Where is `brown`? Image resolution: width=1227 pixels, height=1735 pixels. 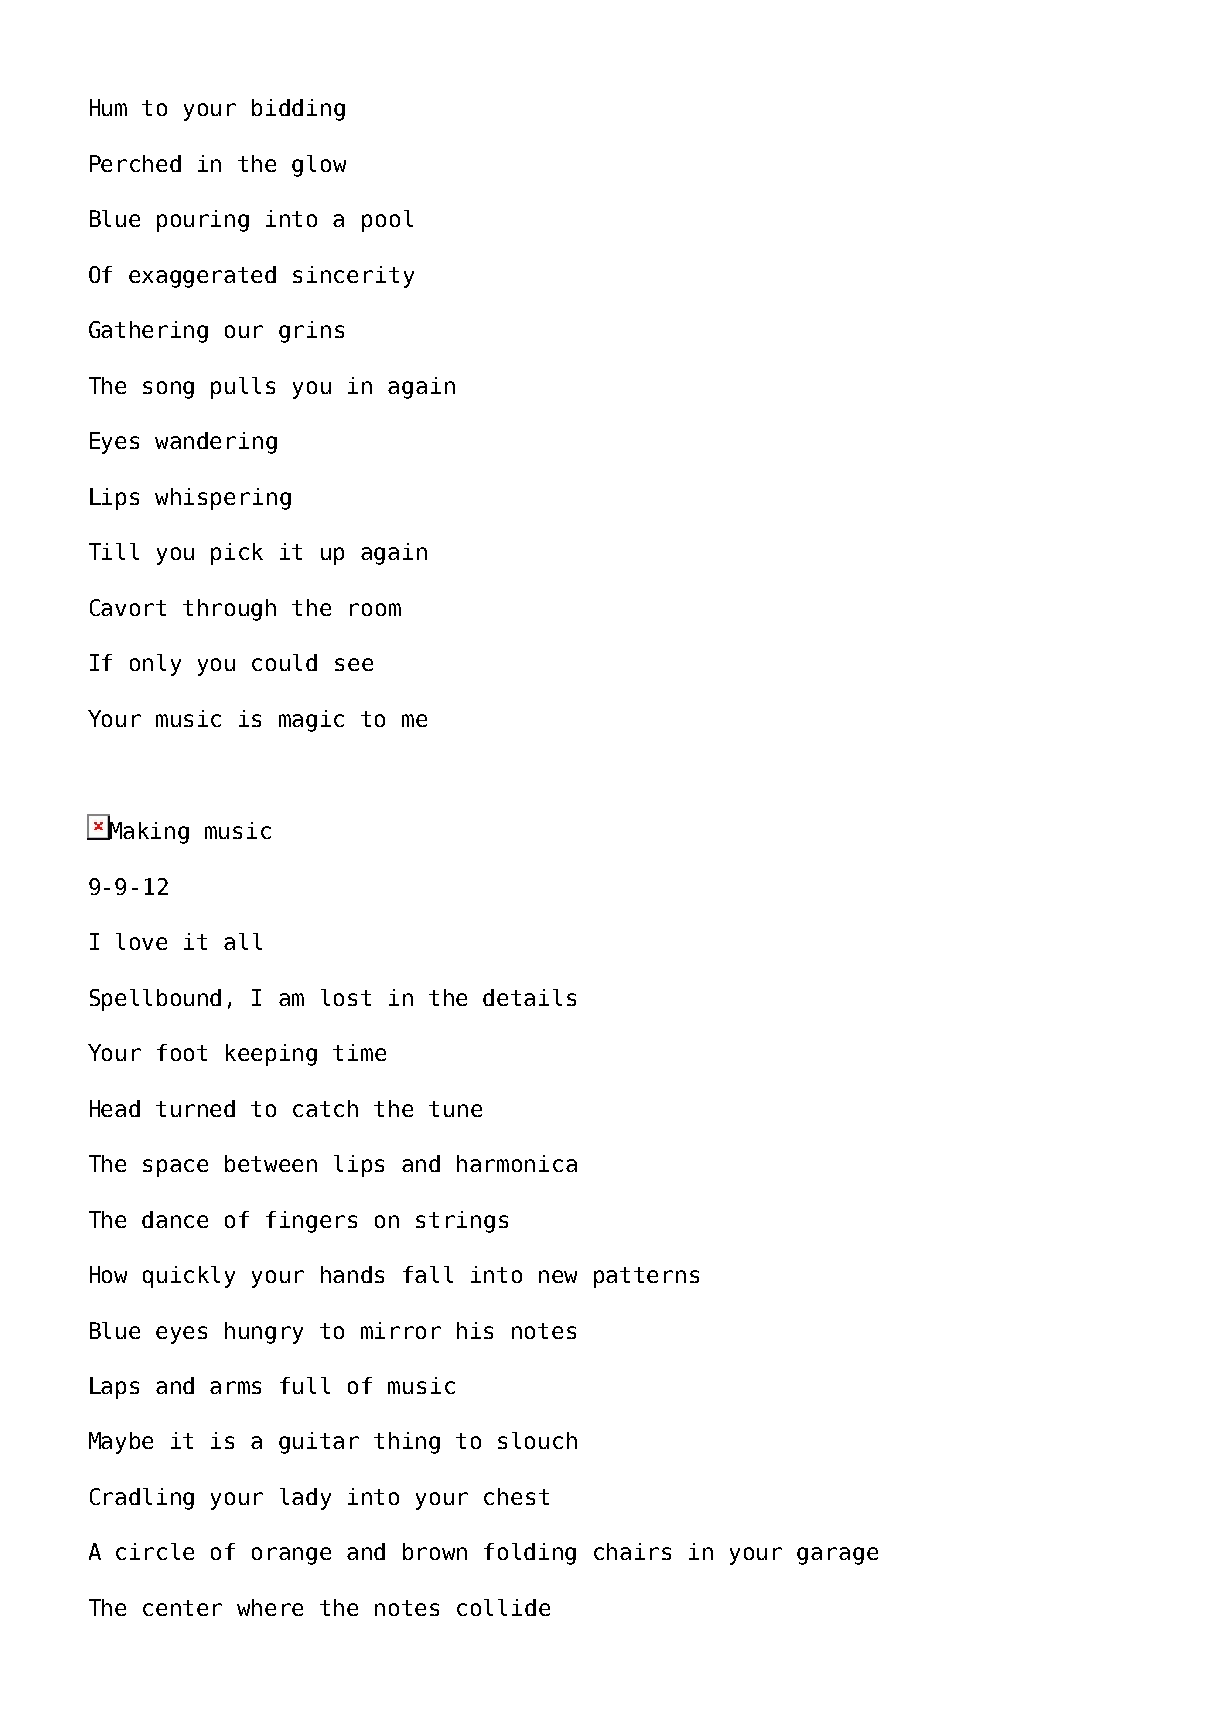 brown is located at coordinates (435, 1551).
